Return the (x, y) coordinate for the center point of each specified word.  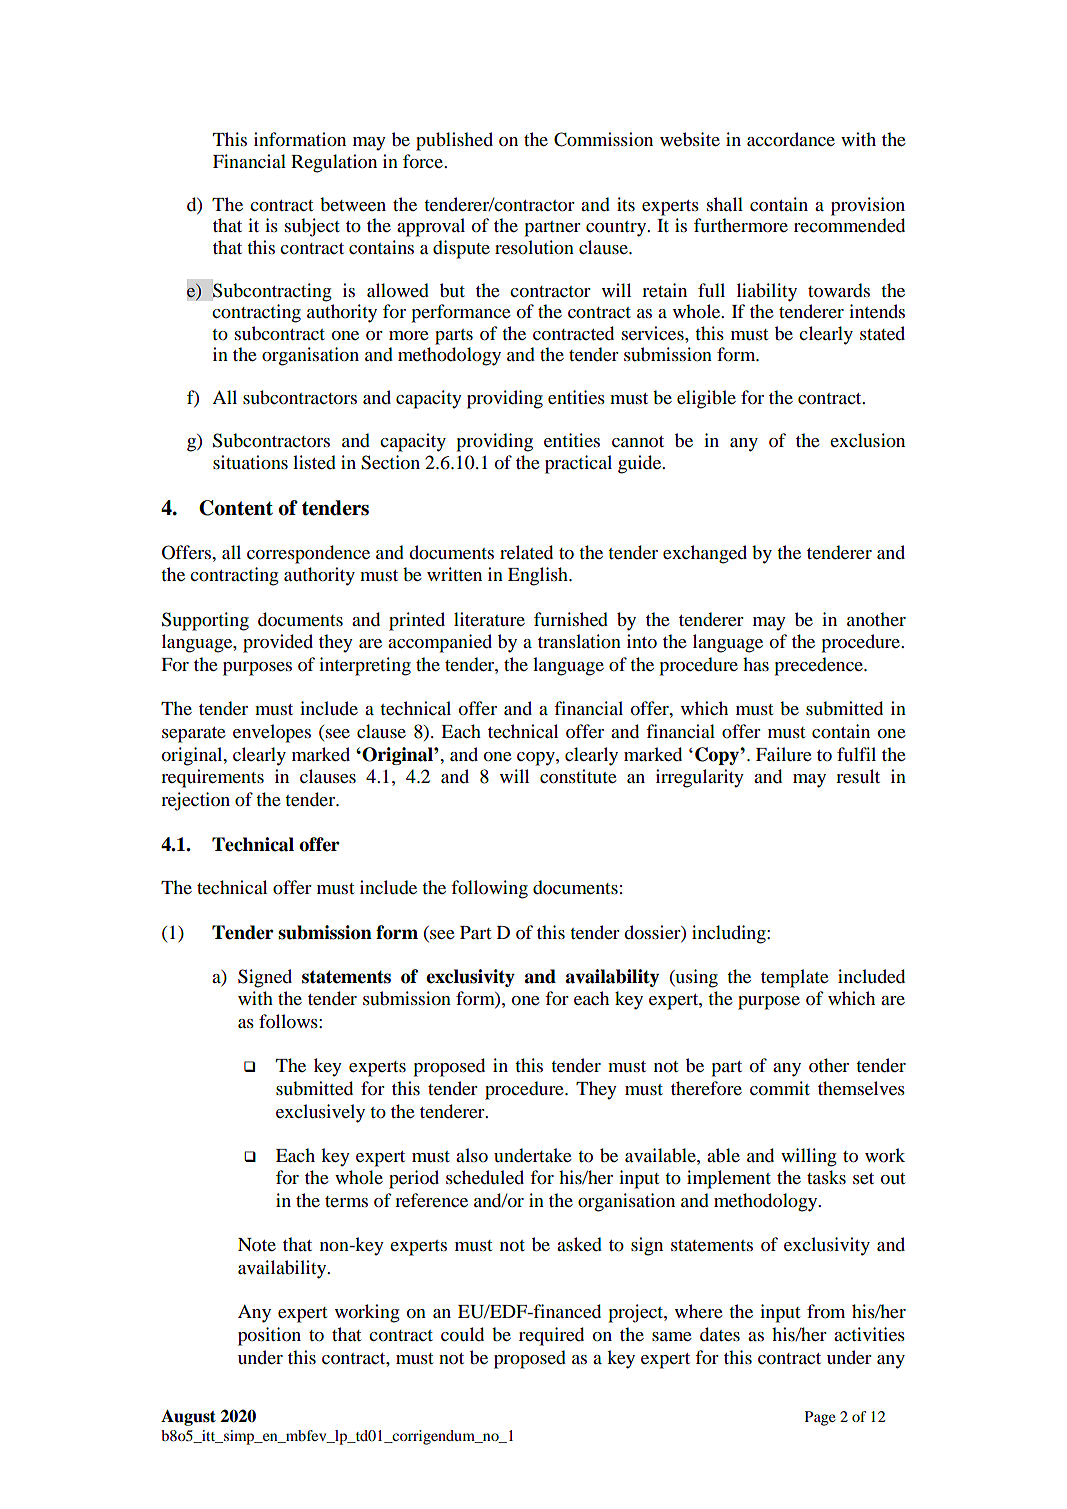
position (269, 1336)
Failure (784, 754)
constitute (578, 776)
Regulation (334, 163)
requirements (212, 778)
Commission (603, 139)
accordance (791, 139)
